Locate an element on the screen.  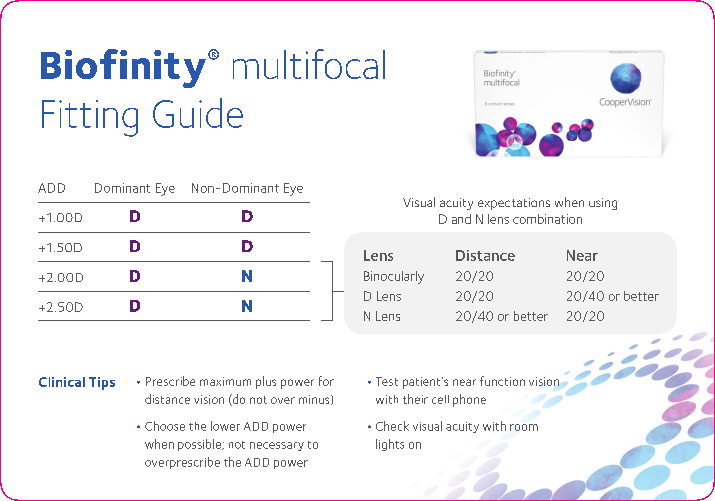
Guide is located at coordinates (198, 113).
